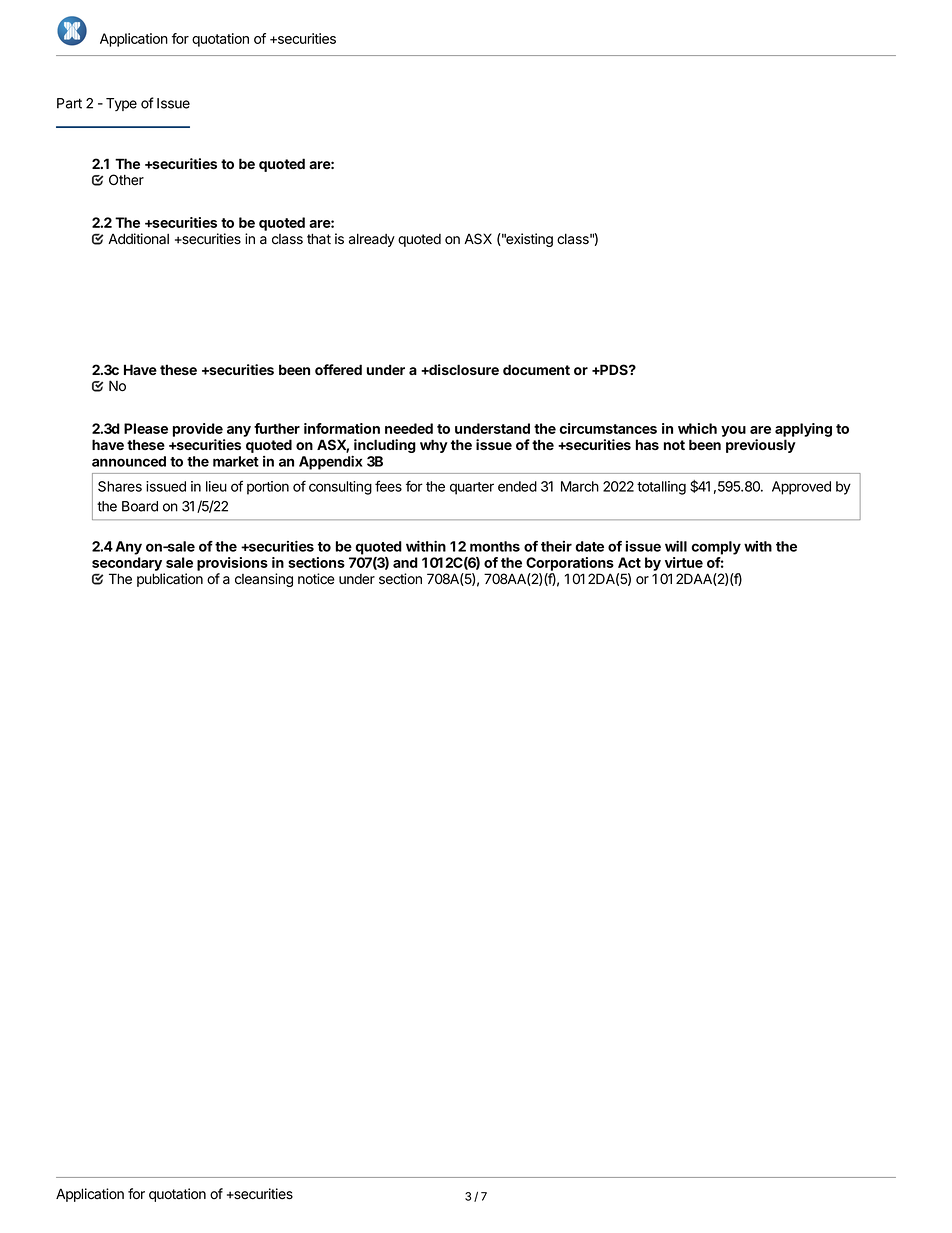 This image has height=1233, width=952. Describe the element at coordinates (372, 240) in the image. I see `already` at that location.
